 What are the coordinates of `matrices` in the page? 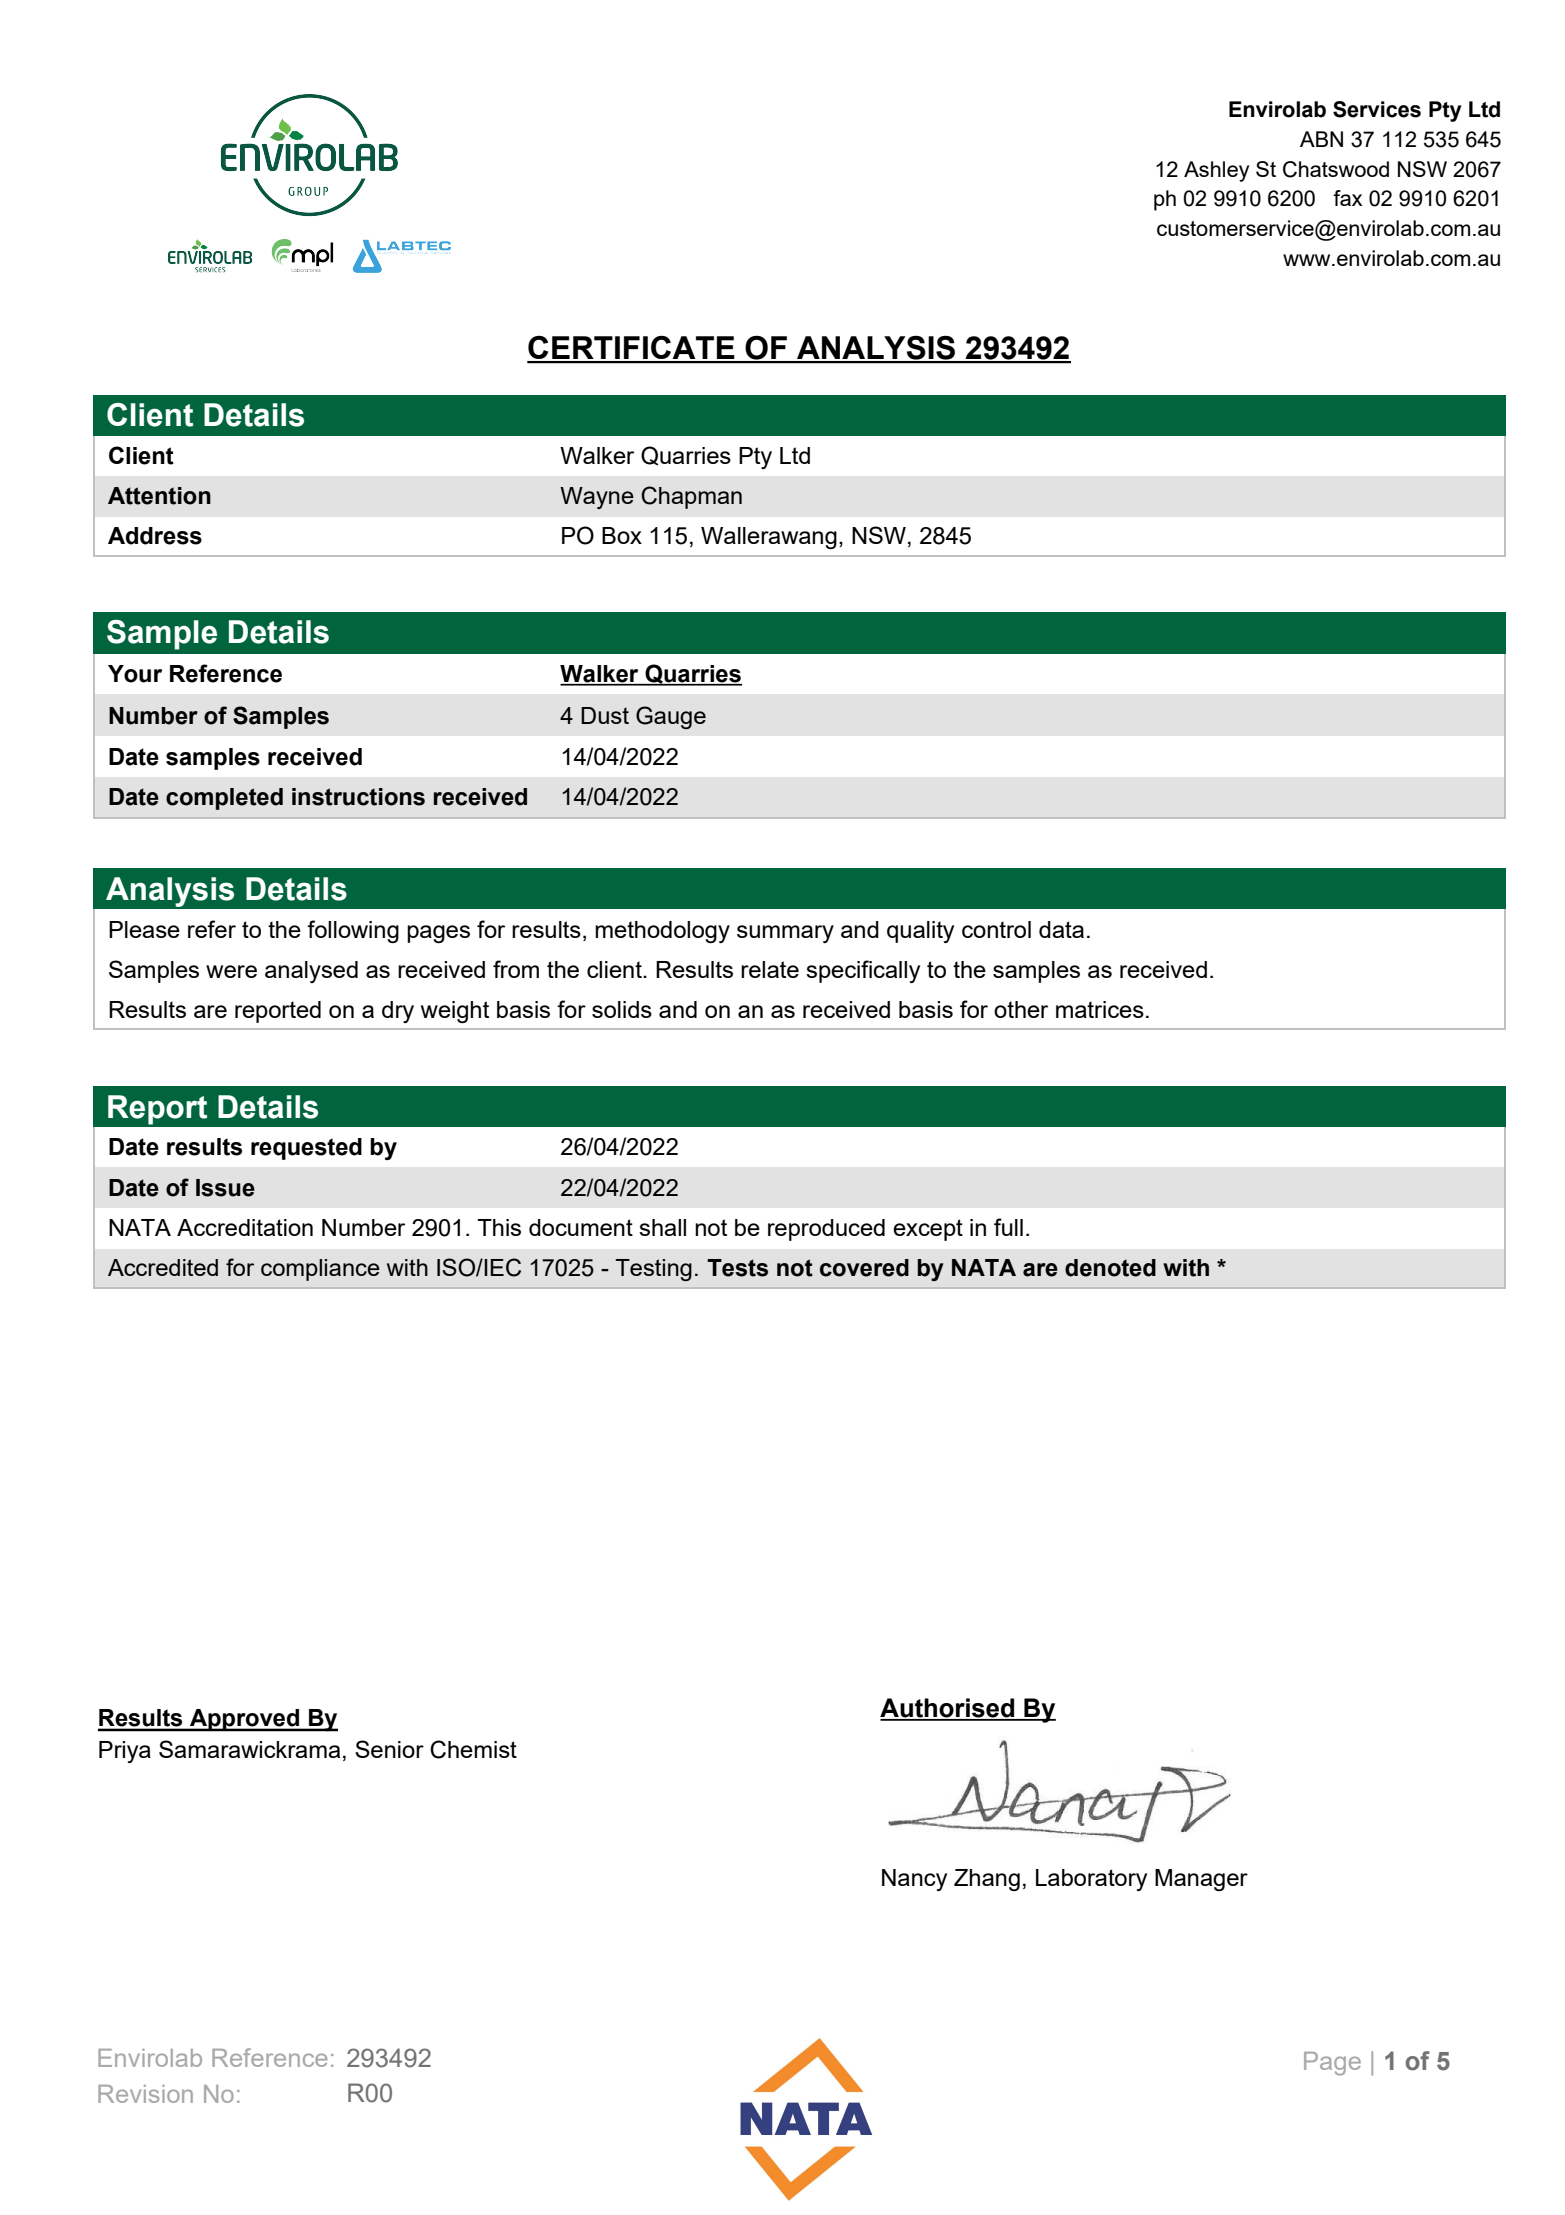 It's located at (1100, 1009).
